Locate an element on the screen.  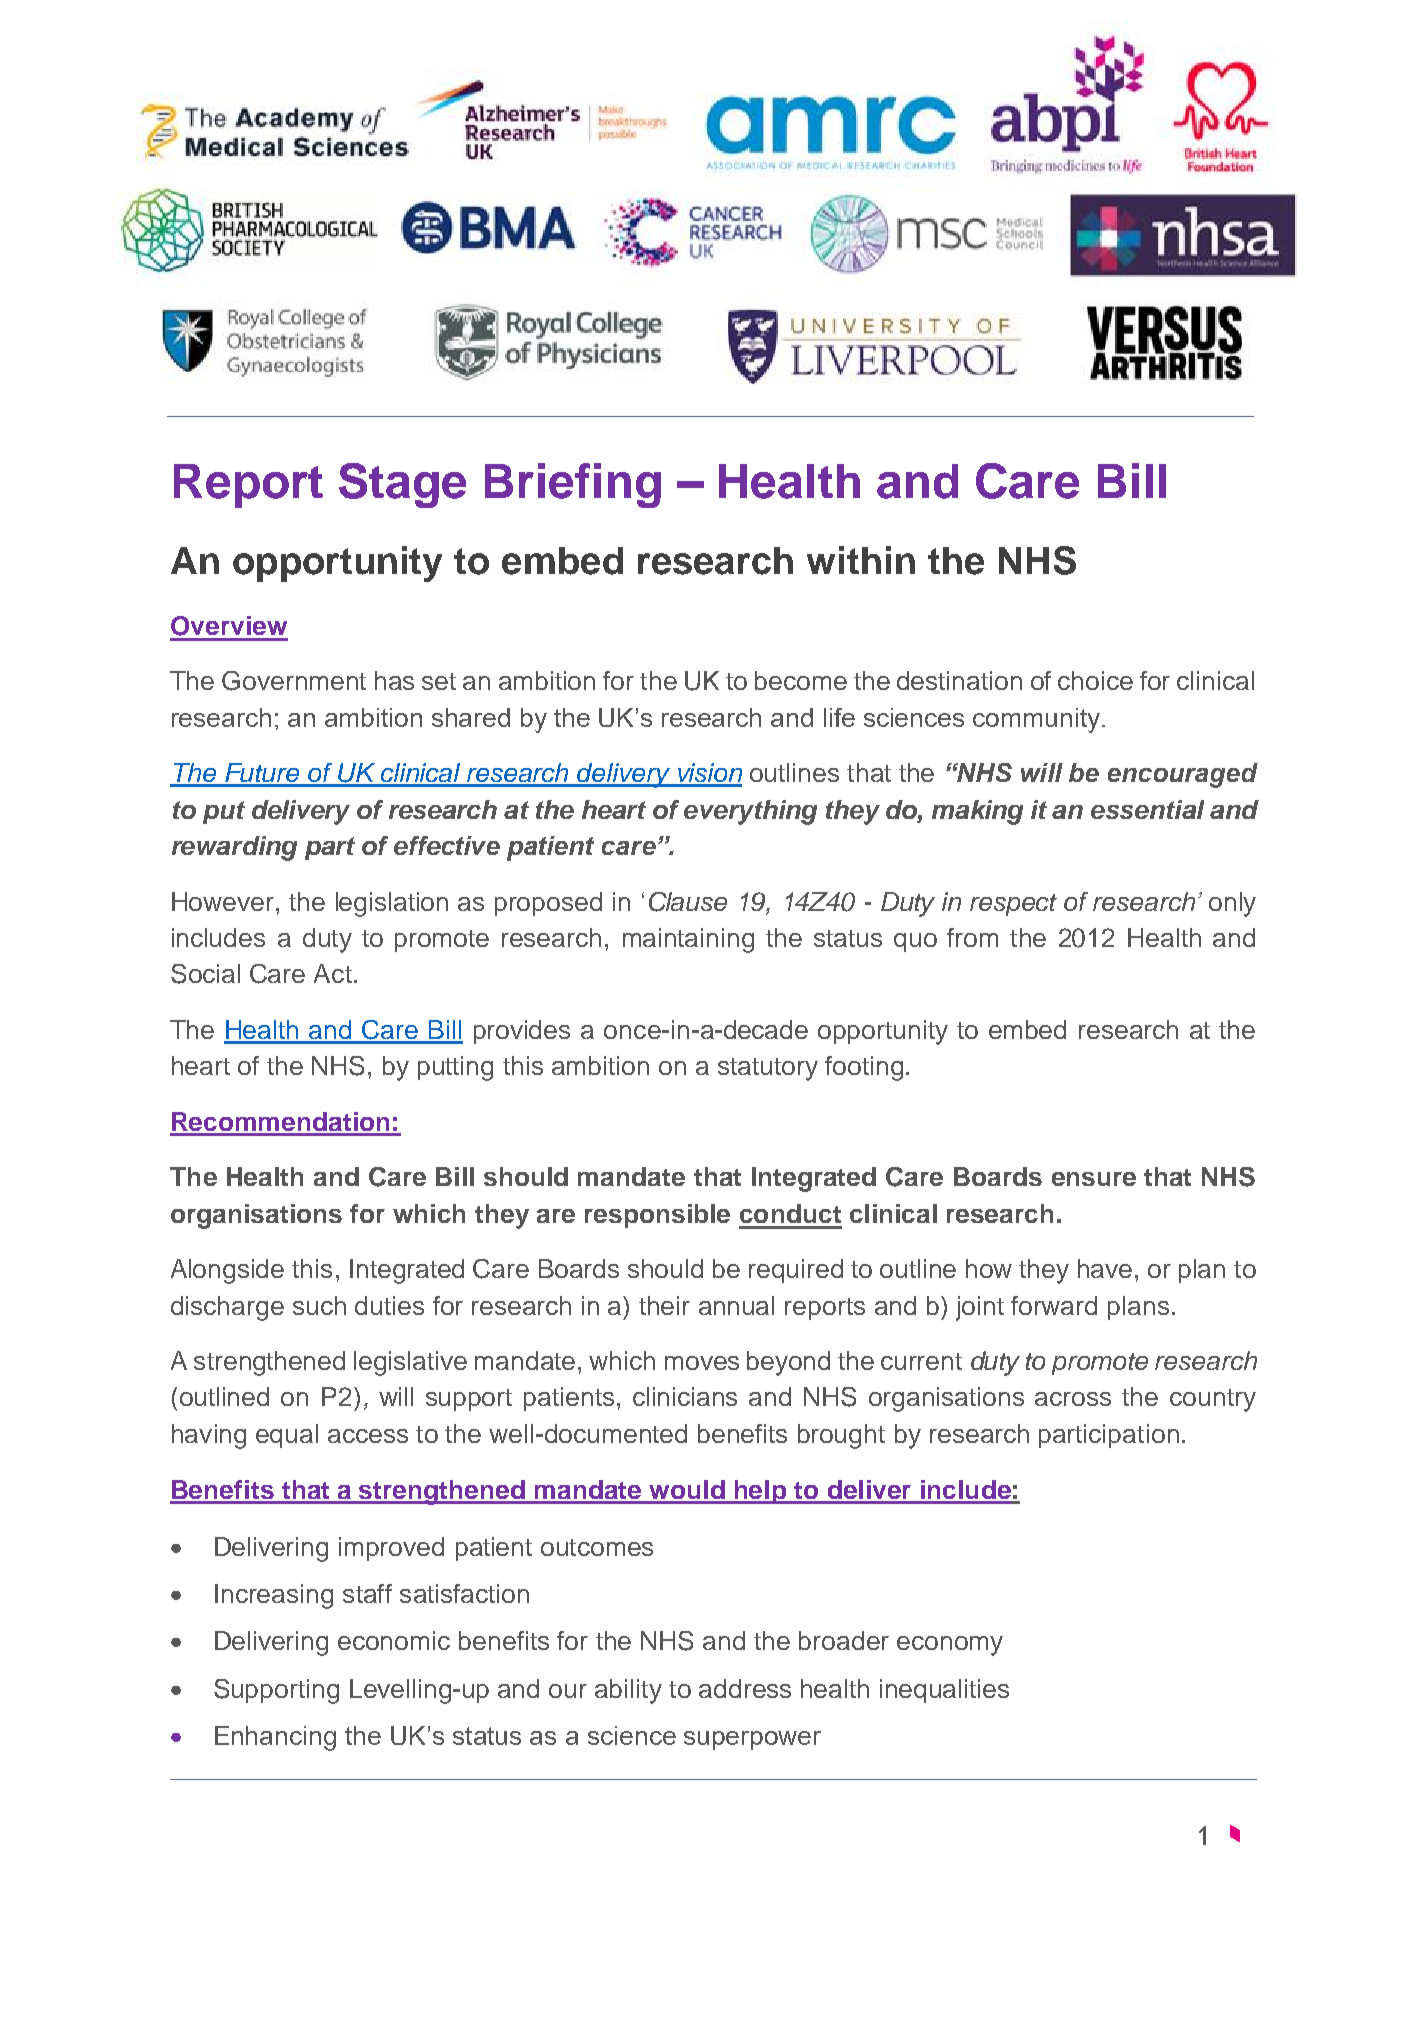
address is located at coordinates (745, 1688).
